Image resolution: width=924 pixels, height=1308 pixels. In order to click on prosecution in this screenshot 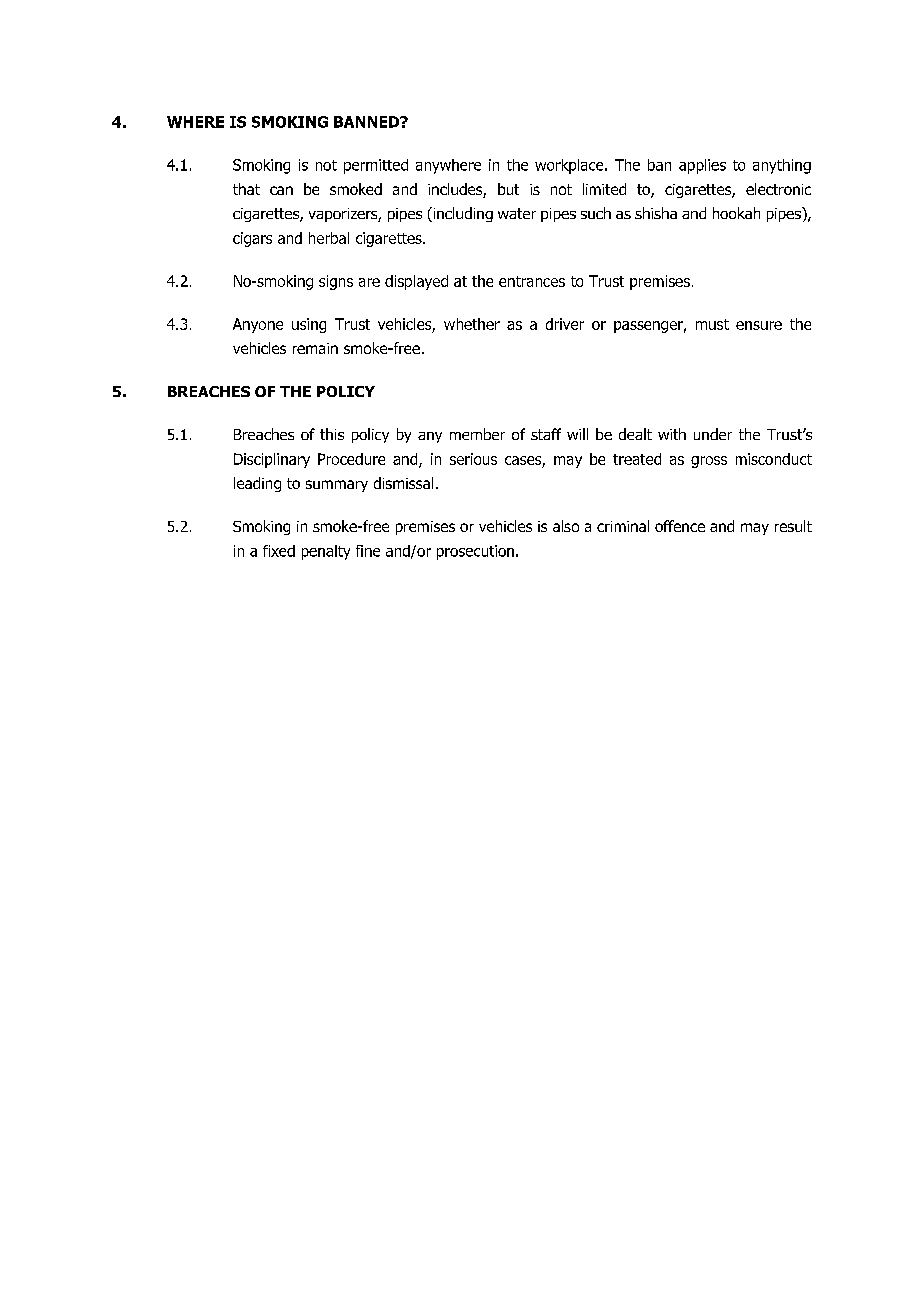, I will do `click(475, 552)`.
